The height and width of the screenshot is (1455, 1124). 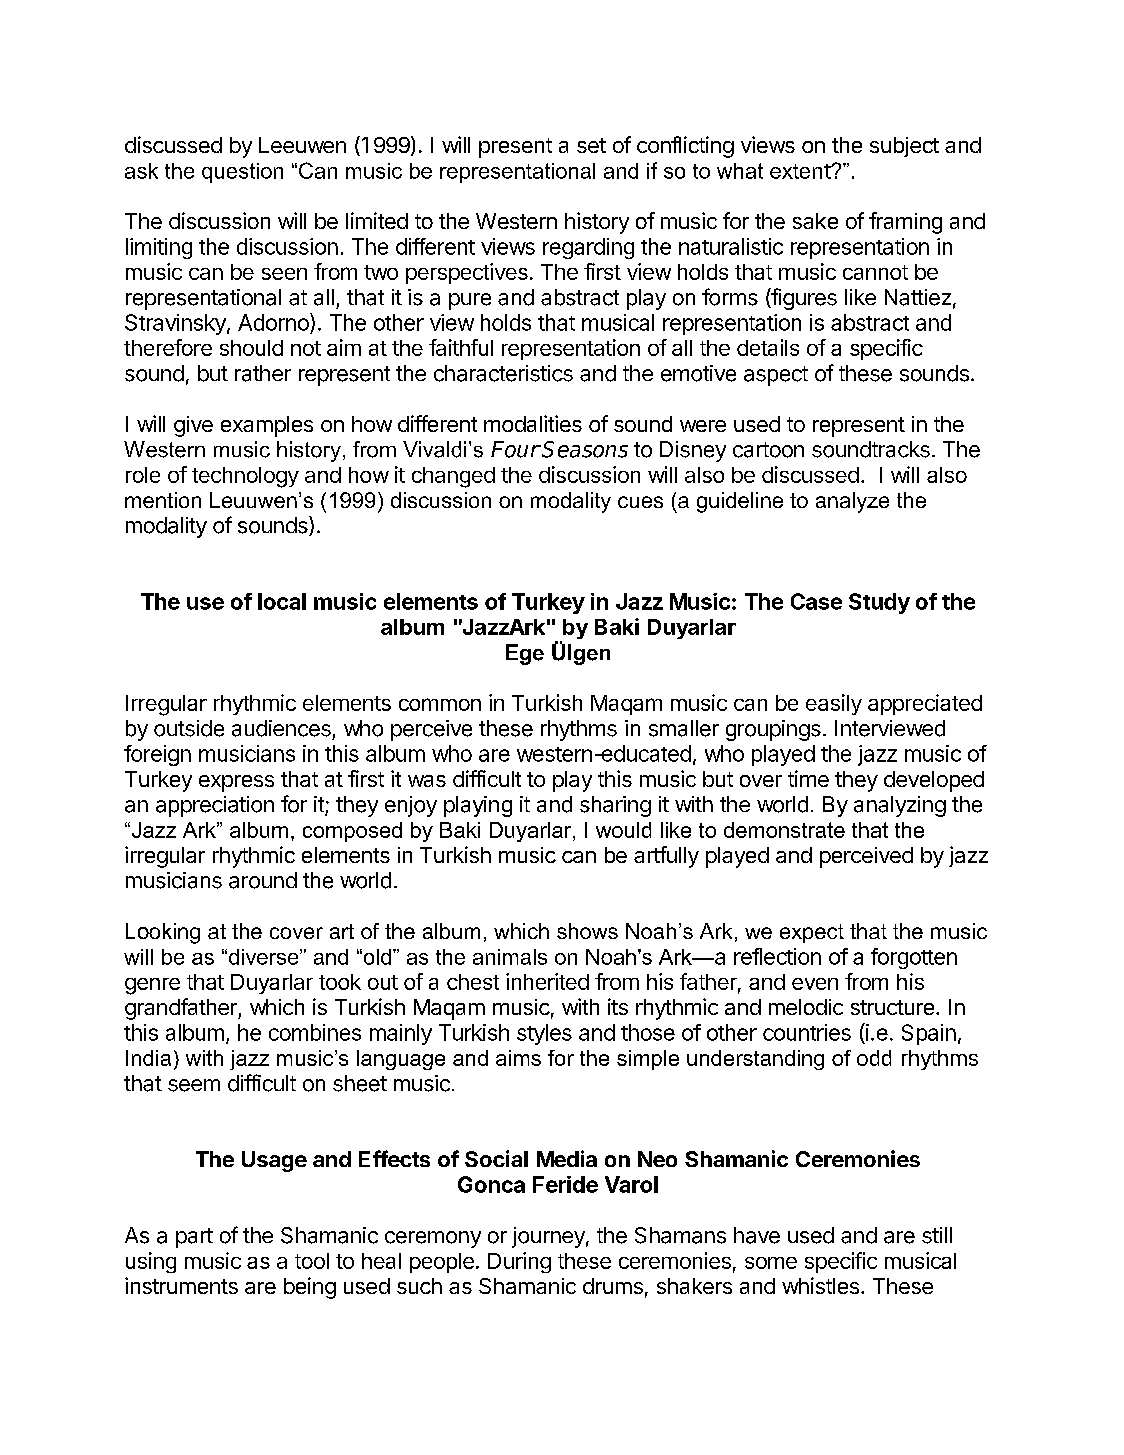 What do you see at coordinates (587, 931) in the screenshot?
I see `shows` at bounding box center [587, 931].
